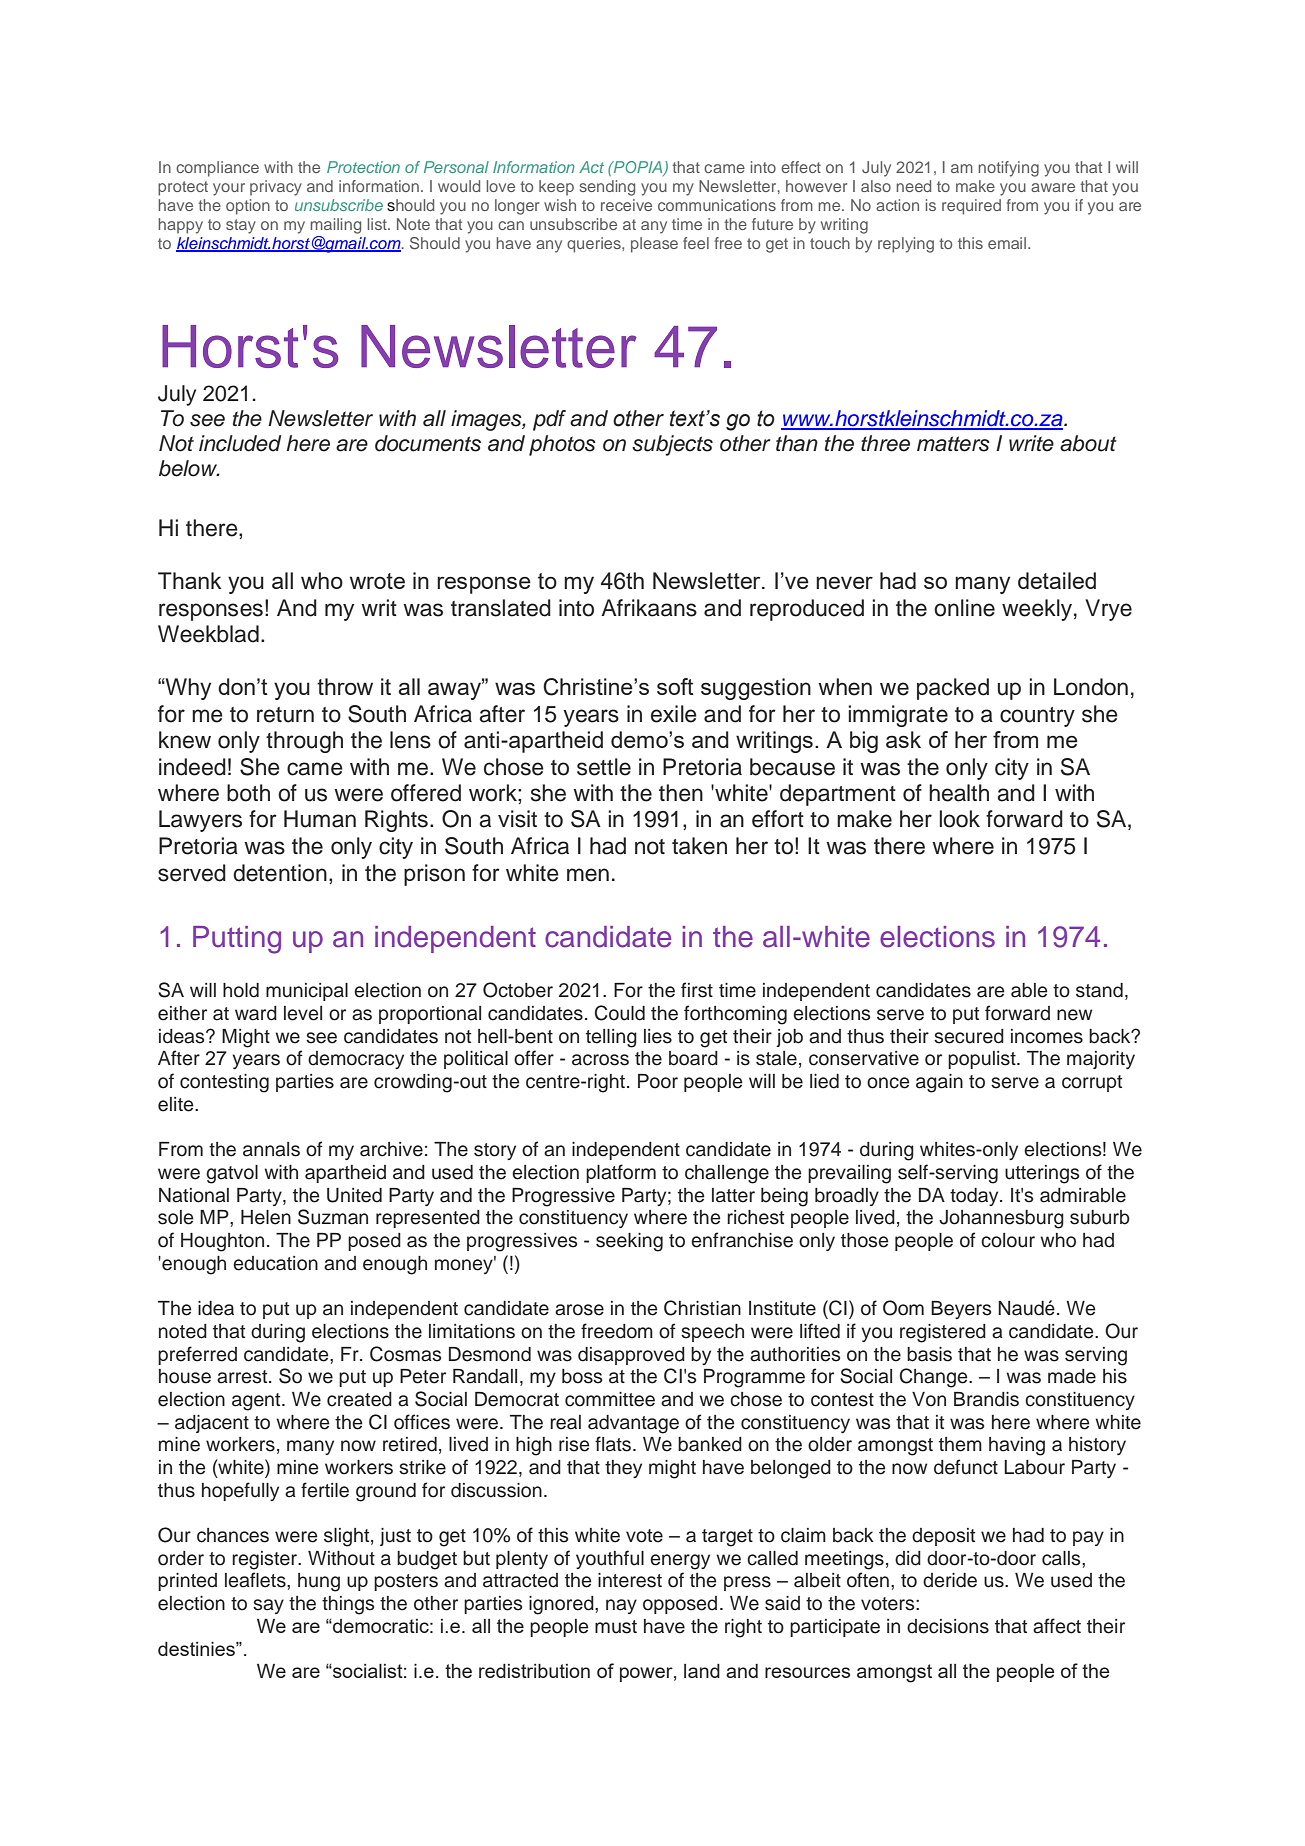  I want to click on receive, so click(626, 205).
